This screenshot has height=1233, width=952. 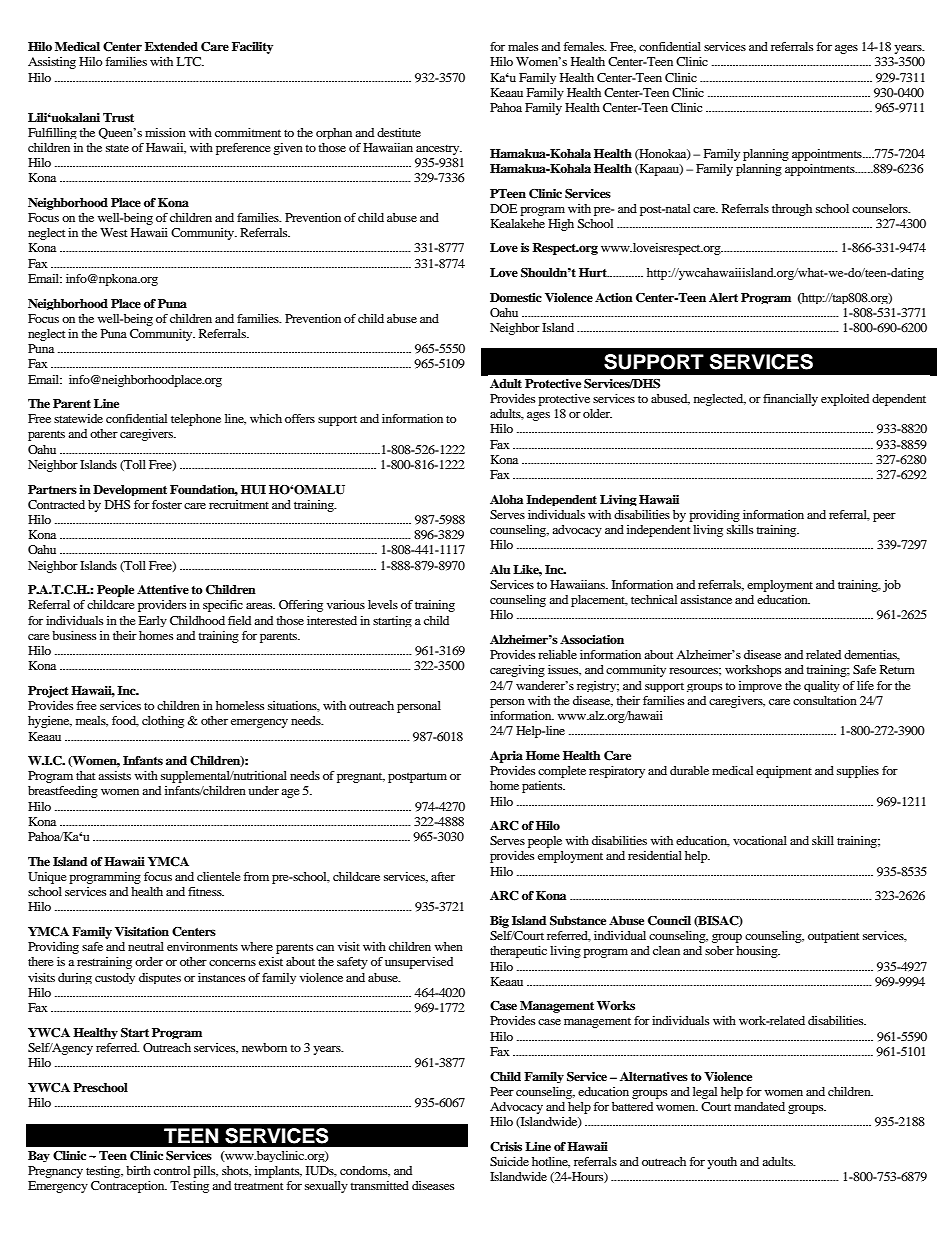 What do you see at coordinates (171, 46) in the screenshot?
I see `Extended` at bounding box center [171, 46].
